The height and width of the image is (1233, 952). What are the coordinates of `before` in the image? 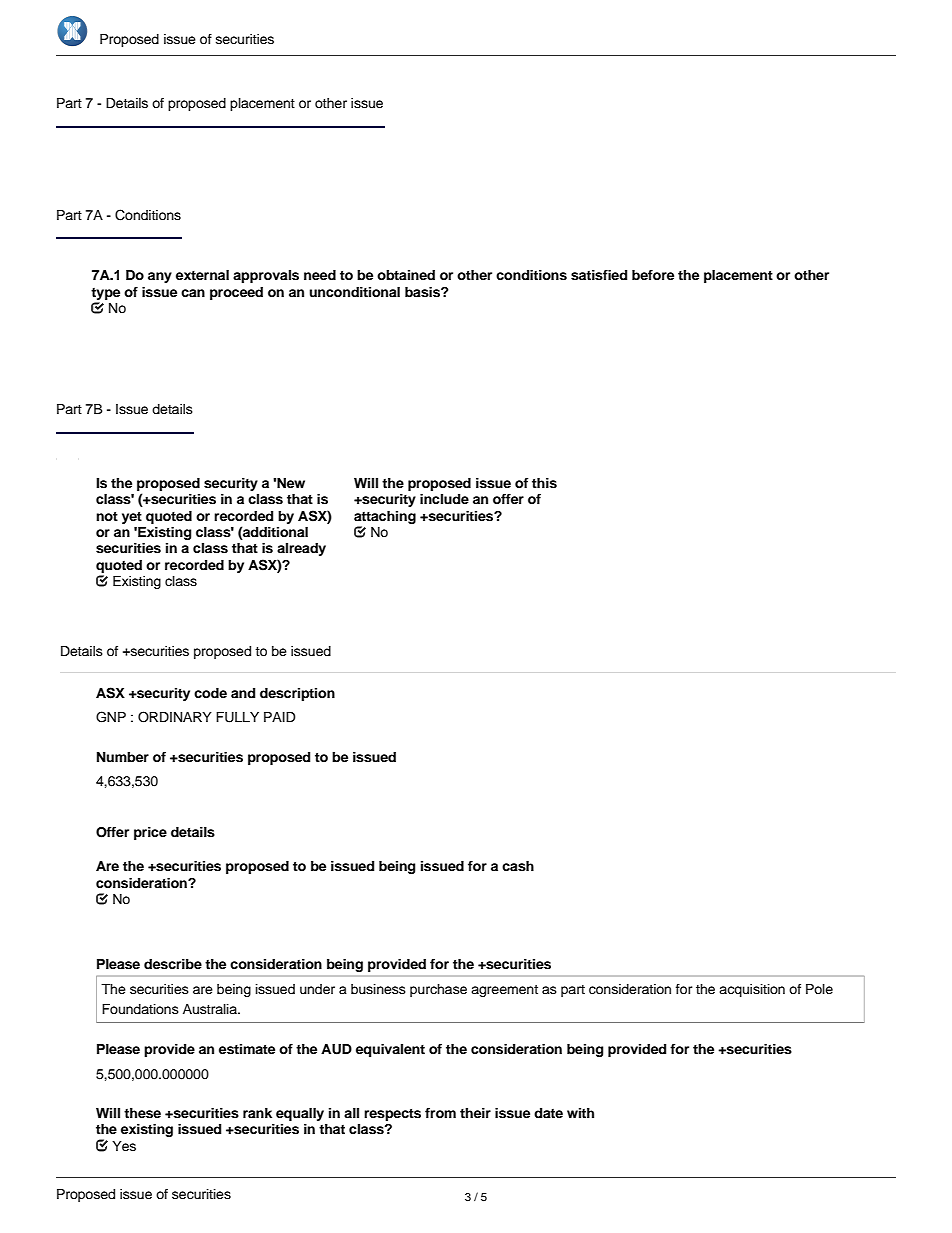 It's located at (653, 275).
